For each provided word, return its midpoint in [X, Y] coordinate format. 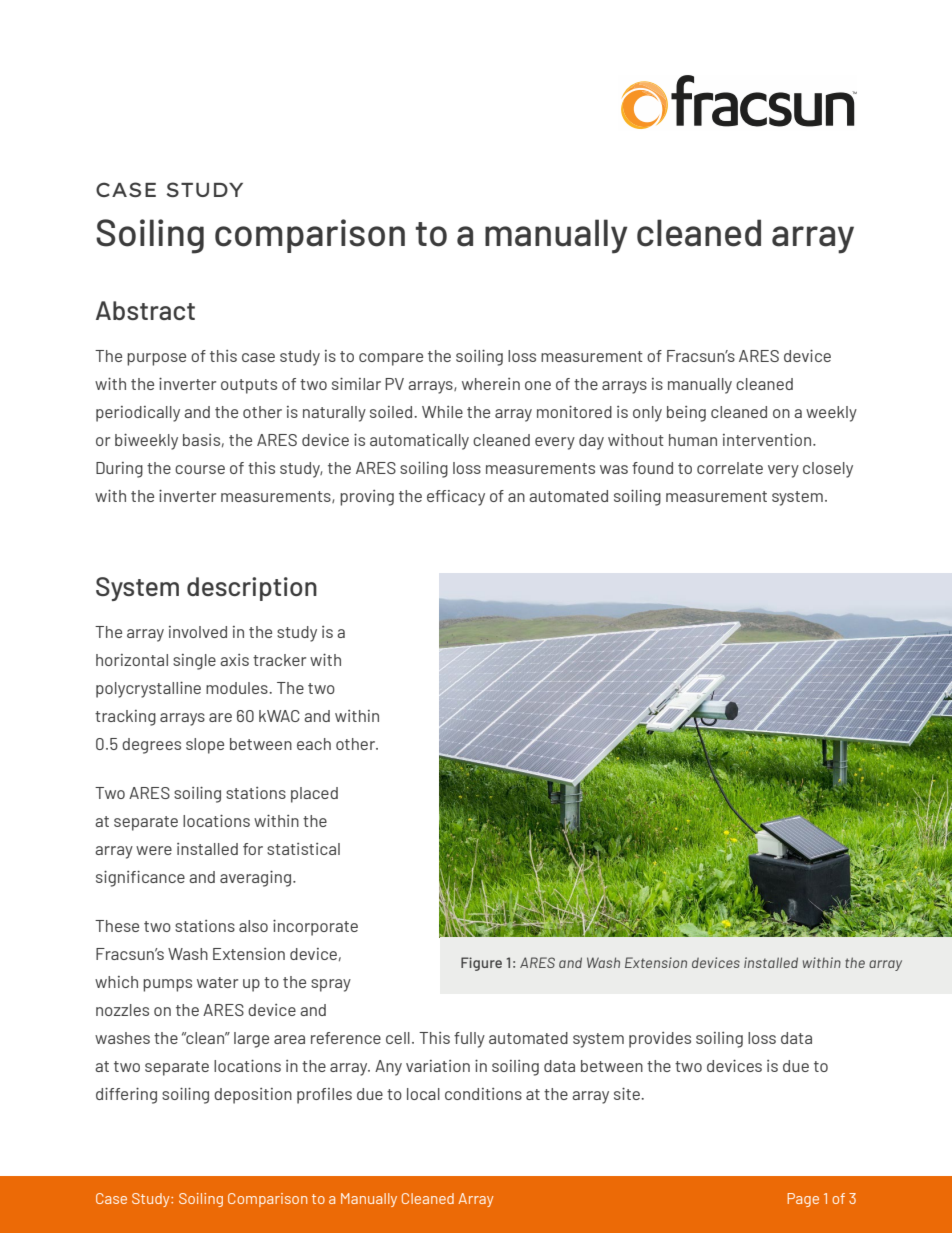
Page [803, 1200]
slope [205, 746]
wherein [491, 384]
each [314, 744]
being [686, 414]
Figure [481, 964]
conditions [483, 1094]
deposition [253, 1096]
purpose [156, 359]
